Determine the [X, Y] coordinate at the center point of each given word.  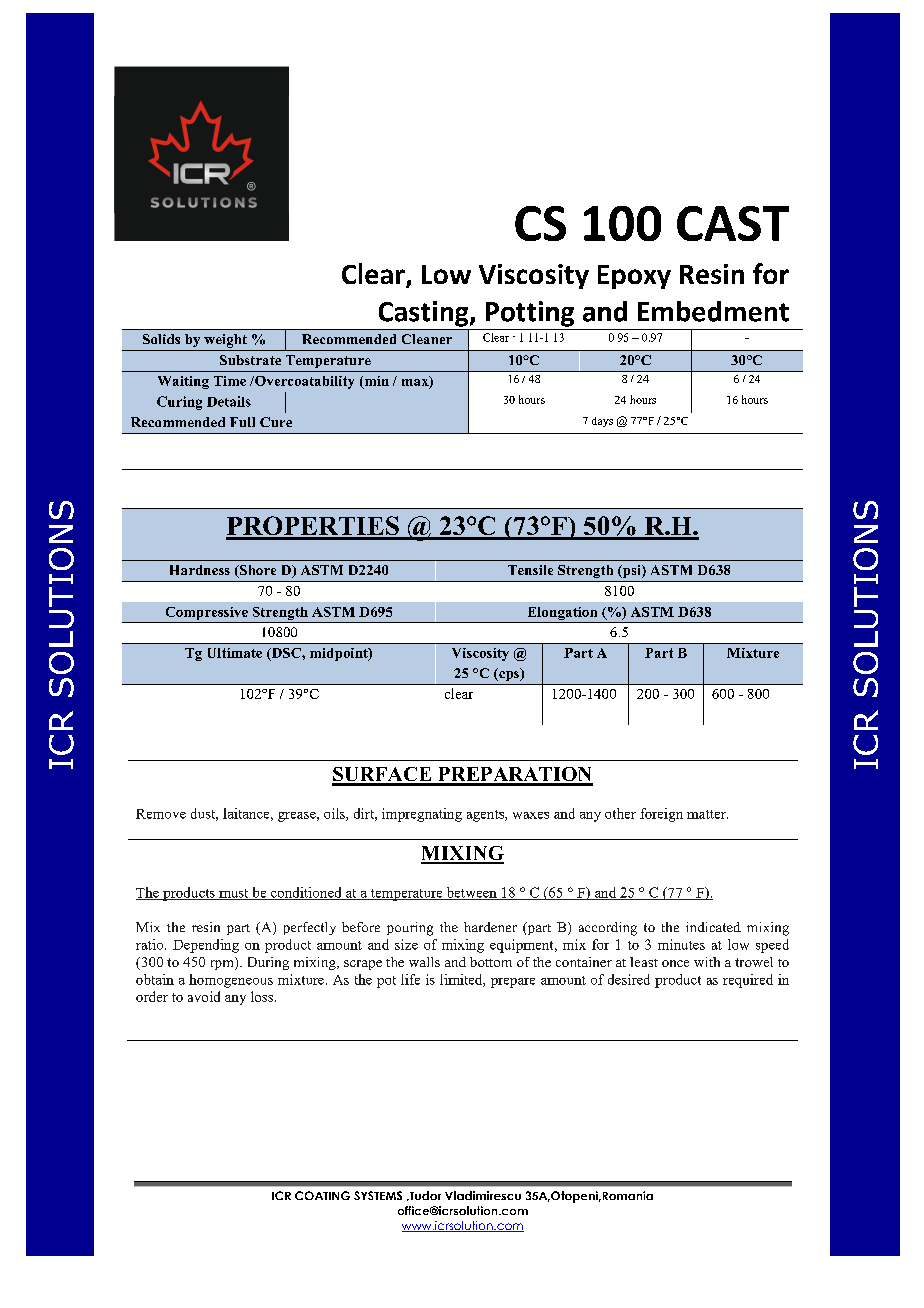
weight [225, 341]
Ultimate [235, 653]
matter [707, 814]
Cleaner [427, 339]
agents [486, 816]
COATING [322, 1195]
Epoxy [634, 277]
